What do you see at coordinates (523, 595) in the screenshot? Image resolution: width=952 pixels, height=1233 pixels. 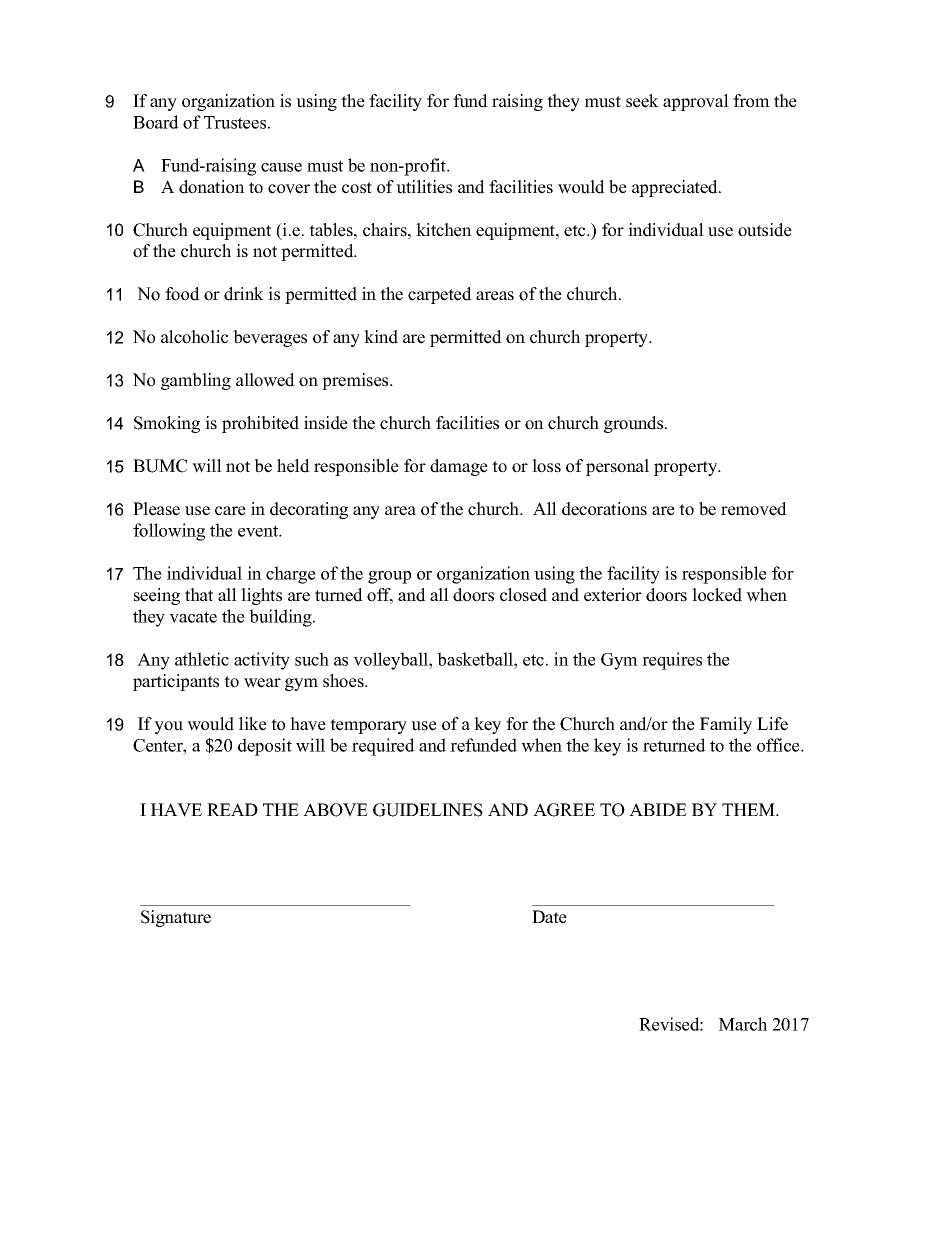 I see `closed` at bounding box center [523, 595].
